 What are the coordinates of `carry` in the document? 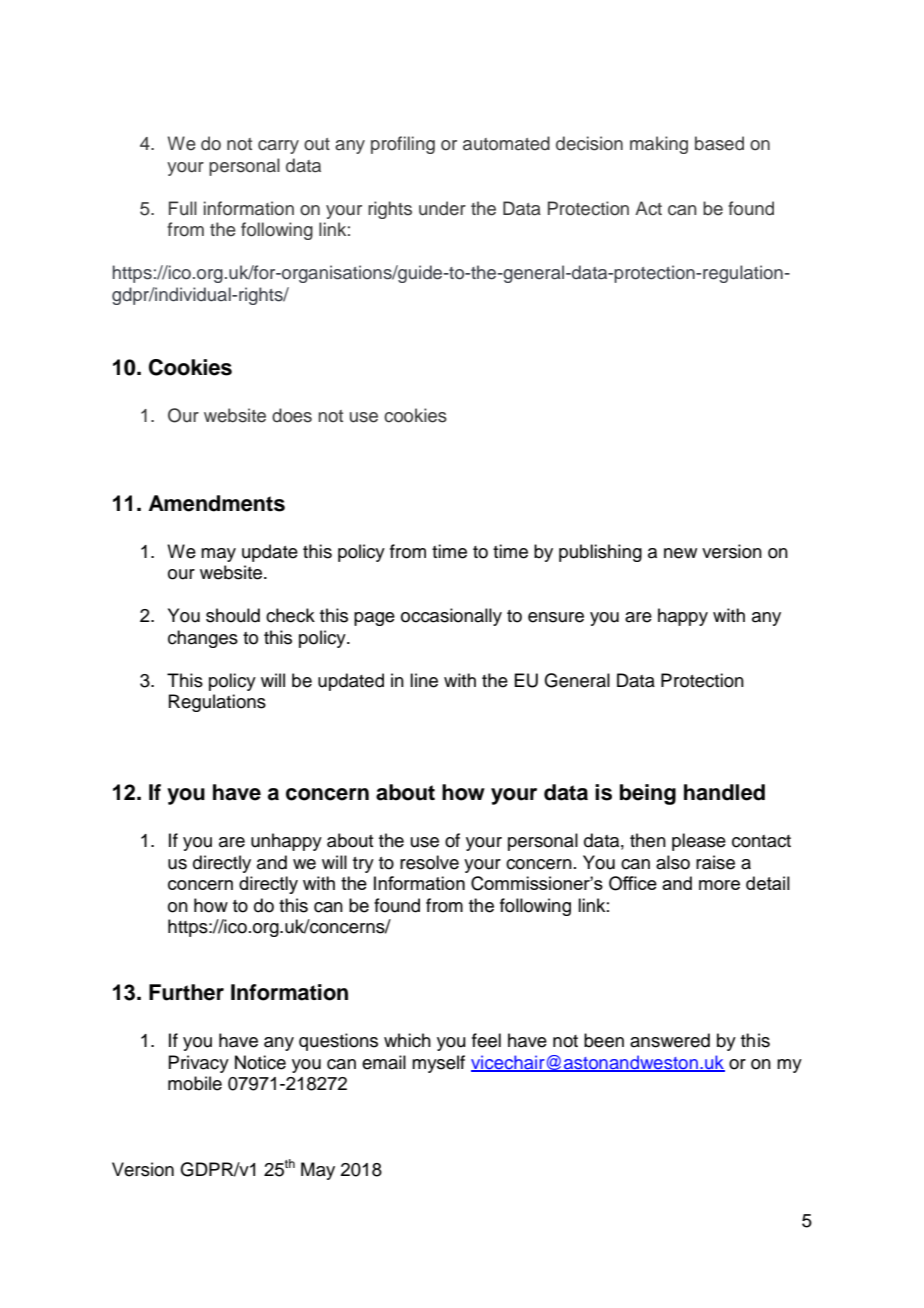 It's located at (278, 147).
